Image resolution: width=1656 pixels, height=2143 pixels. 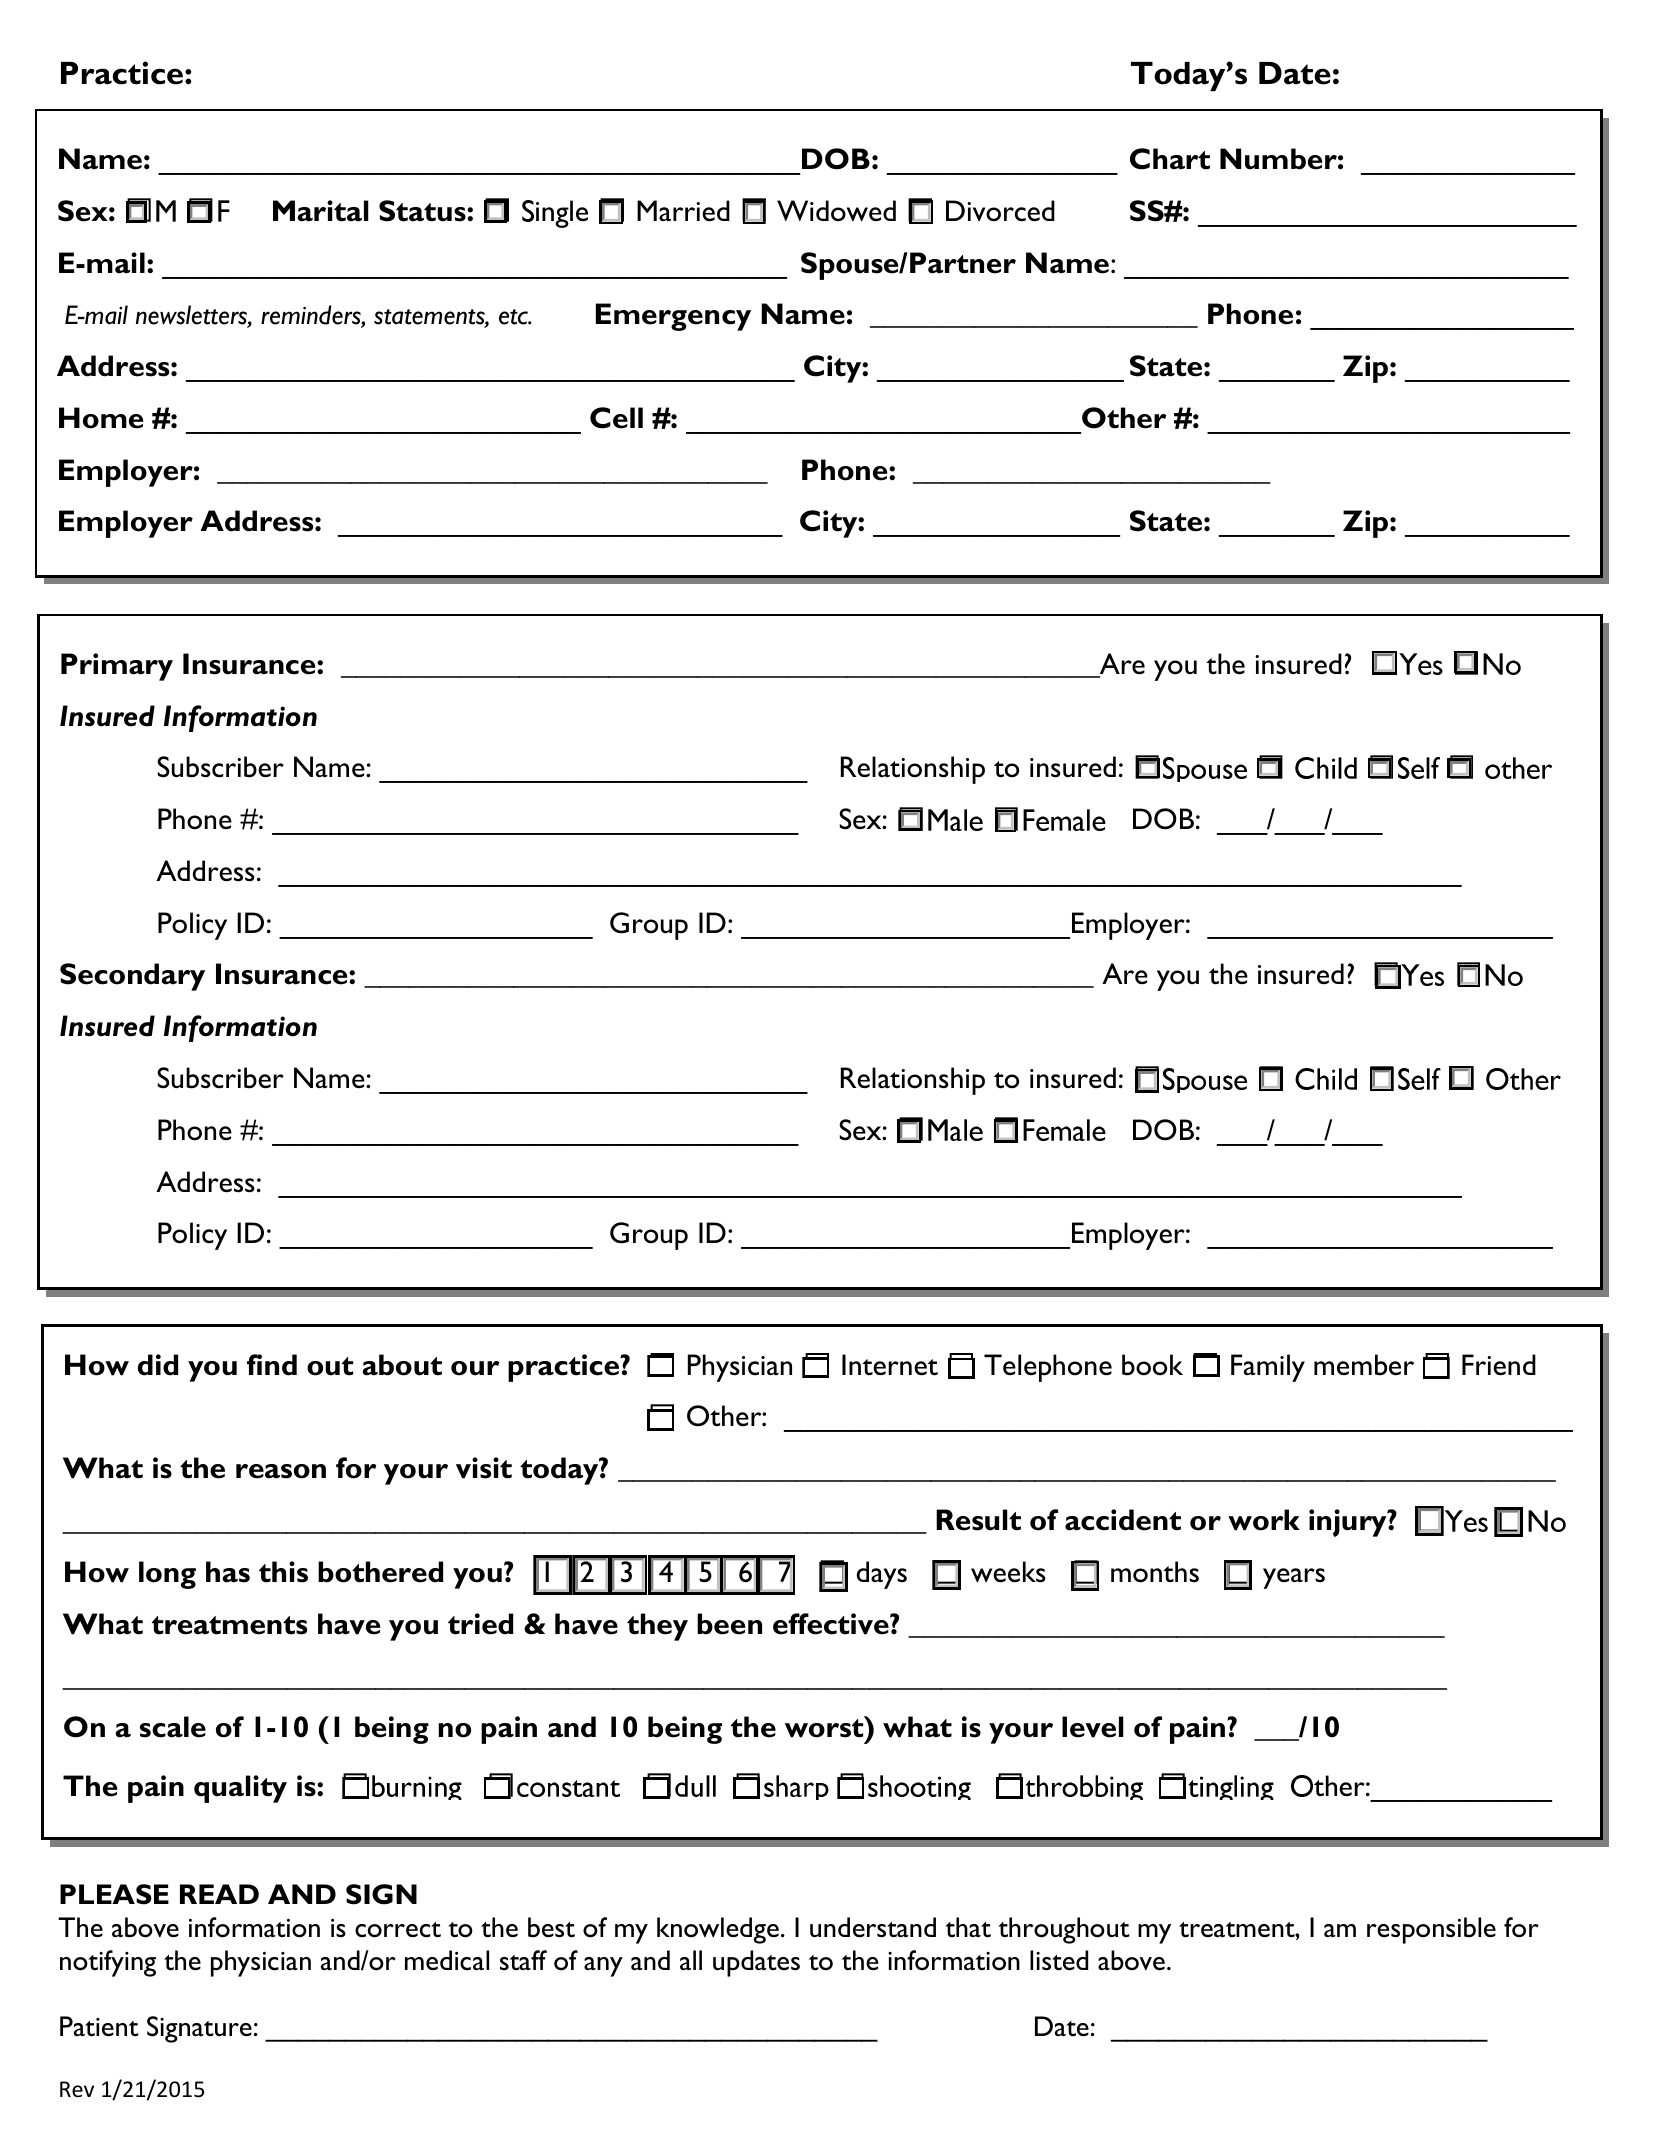 What do you see at coordinates (1170, 159) in the image?
I see `Chart` at bounding box center [1170, 159].
